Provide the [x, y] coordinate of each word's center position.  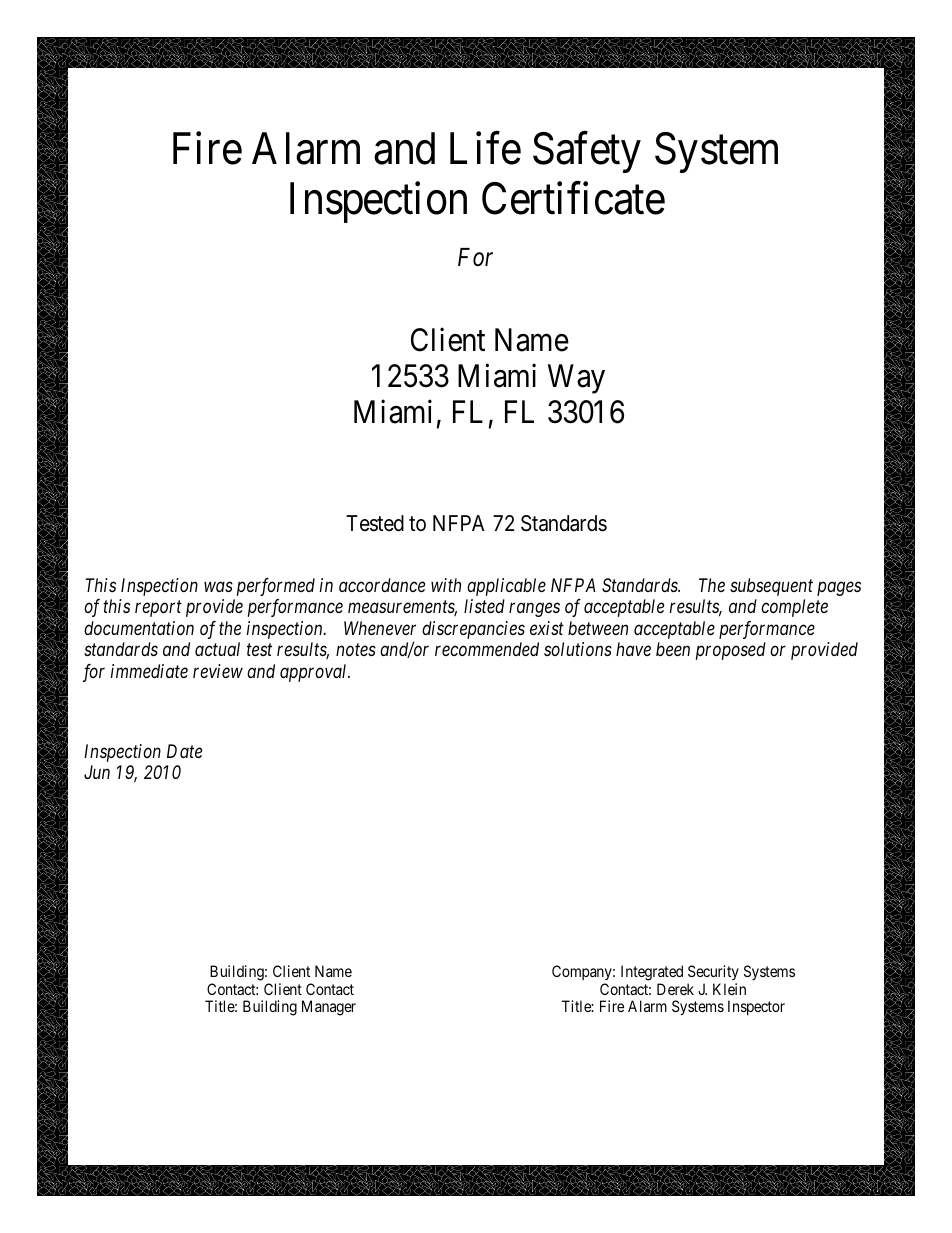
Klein [729, 989]
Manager [329, 1008]
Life [485, 148]
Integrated [652, 973]
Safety [587, 152]
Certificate [573, 198]
